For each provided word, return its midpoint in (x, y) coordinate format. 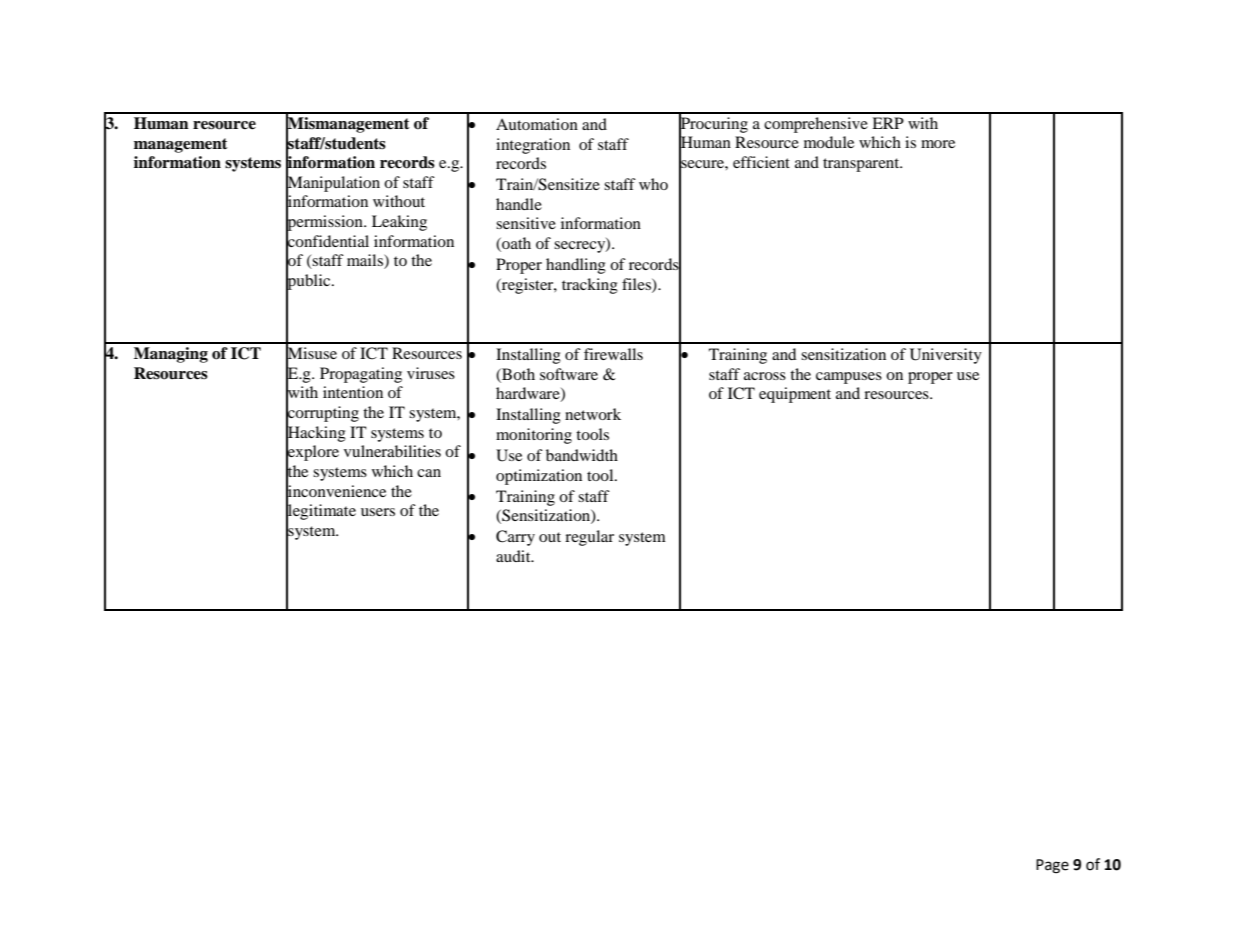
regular (589, 538)
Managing (171, 355)
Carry (515, 538)
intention (353, 392)
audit (514, 556)
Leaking (399, 223)
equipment (795, 395)
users (378, 512)
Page (1052, 866)
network (593, 414)
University (946, 356)
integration (533, 146)
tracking (590, 286)
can (429, 473)
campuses (849, 378)
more (938, 144)
